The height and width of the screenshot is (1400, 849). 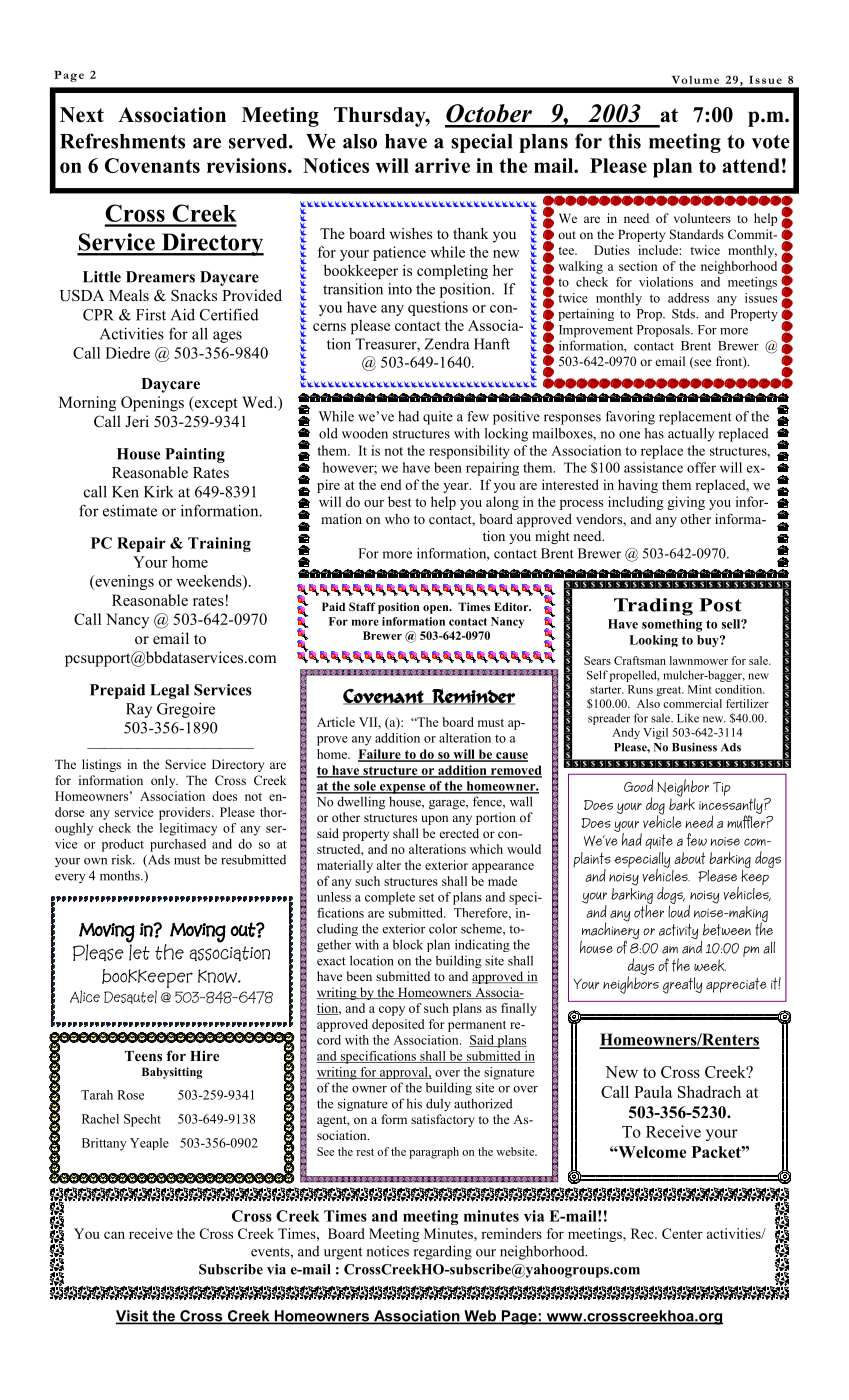 What do you see at coordinates (443, 1252) in the screenshot?
I see `regarding` at bounding box center [443, 1252].
